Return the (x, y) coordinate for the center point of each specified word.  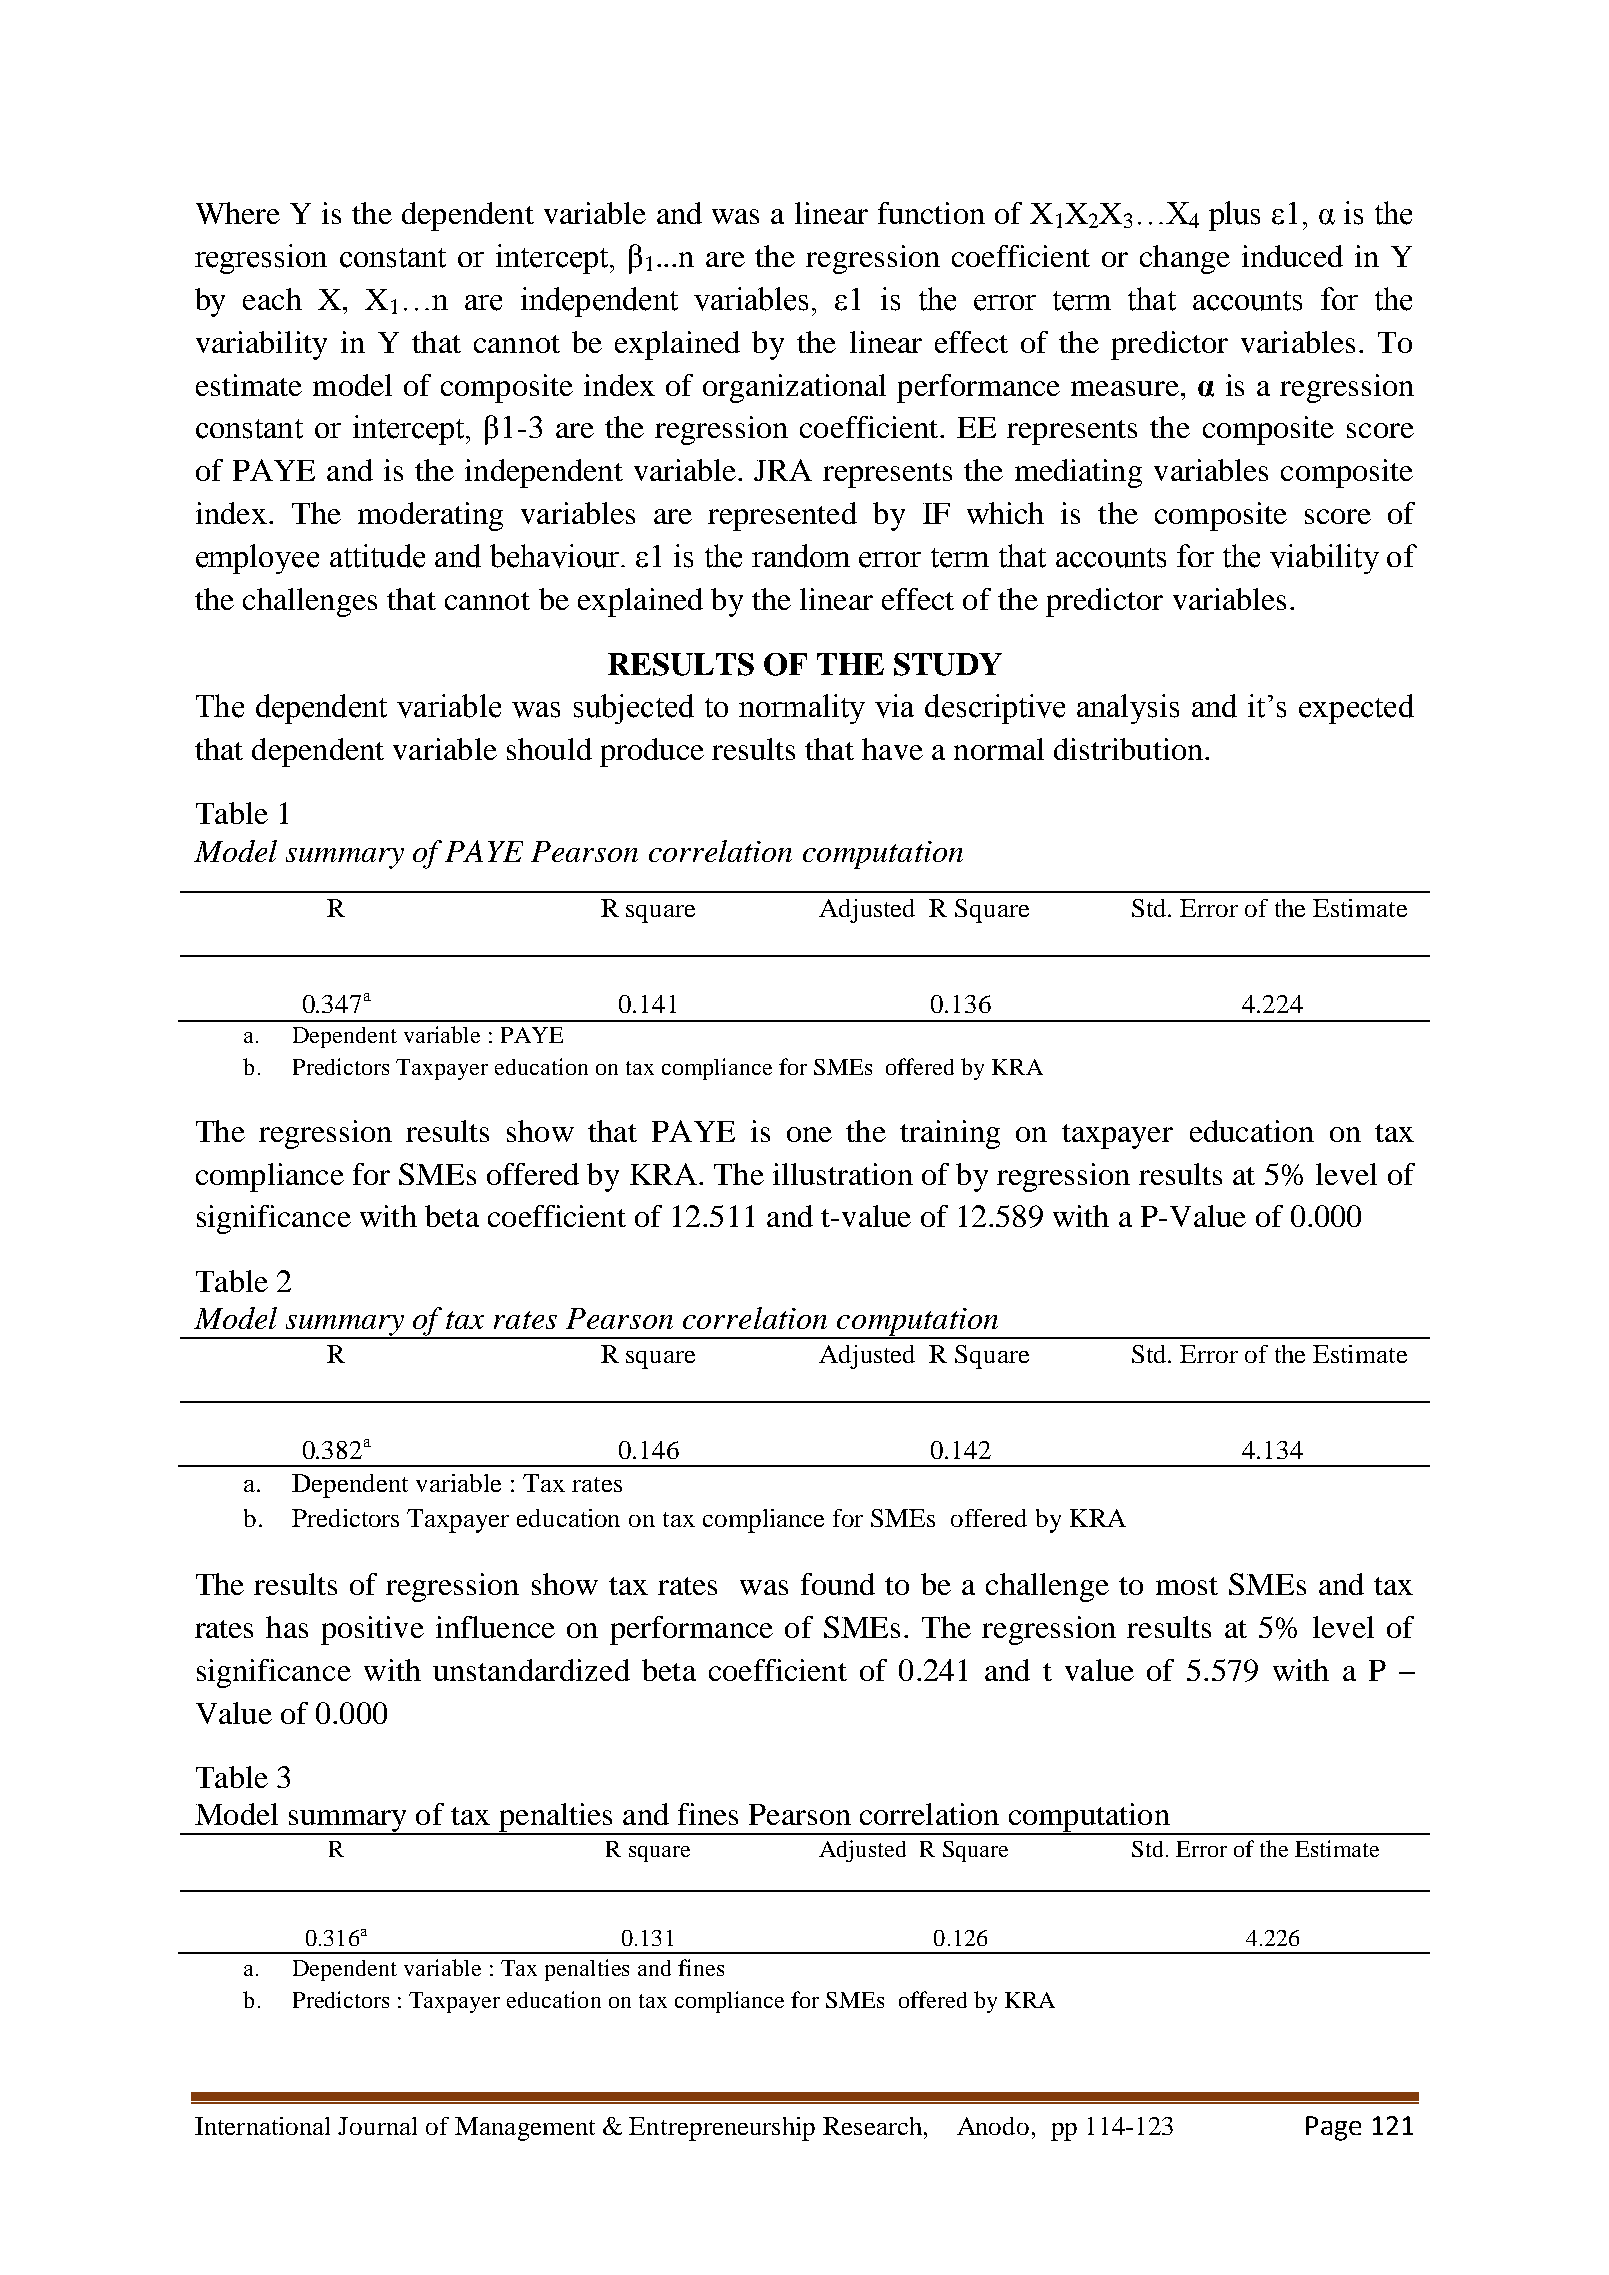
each (272, 299)
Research (872, 2126)
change (1185, 259)
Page (1333, 2128)
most (1187, 1586)
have (892, 749)
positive (372, 1630)
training (950, 1134)
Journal (377, 2126)
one (809, 1134)
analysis (1128, 709)
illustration (843, 1174)
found (838, 1584)
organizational (794, 388)
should (549, 749)
